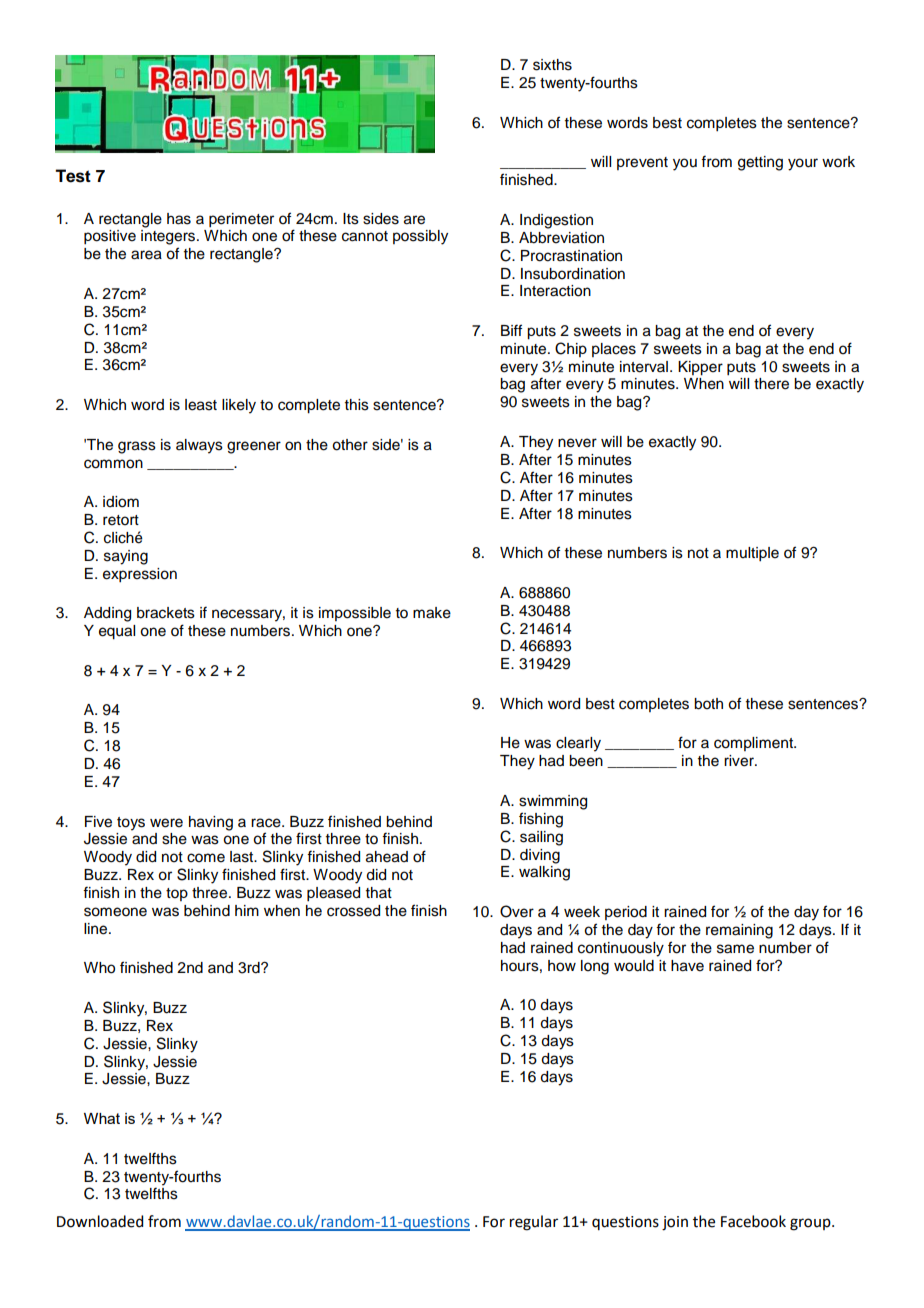  What do you see at coordinates (100, 1221) in the screenshot?
I see `Downloaded` at bounding box center [100, 1221].
